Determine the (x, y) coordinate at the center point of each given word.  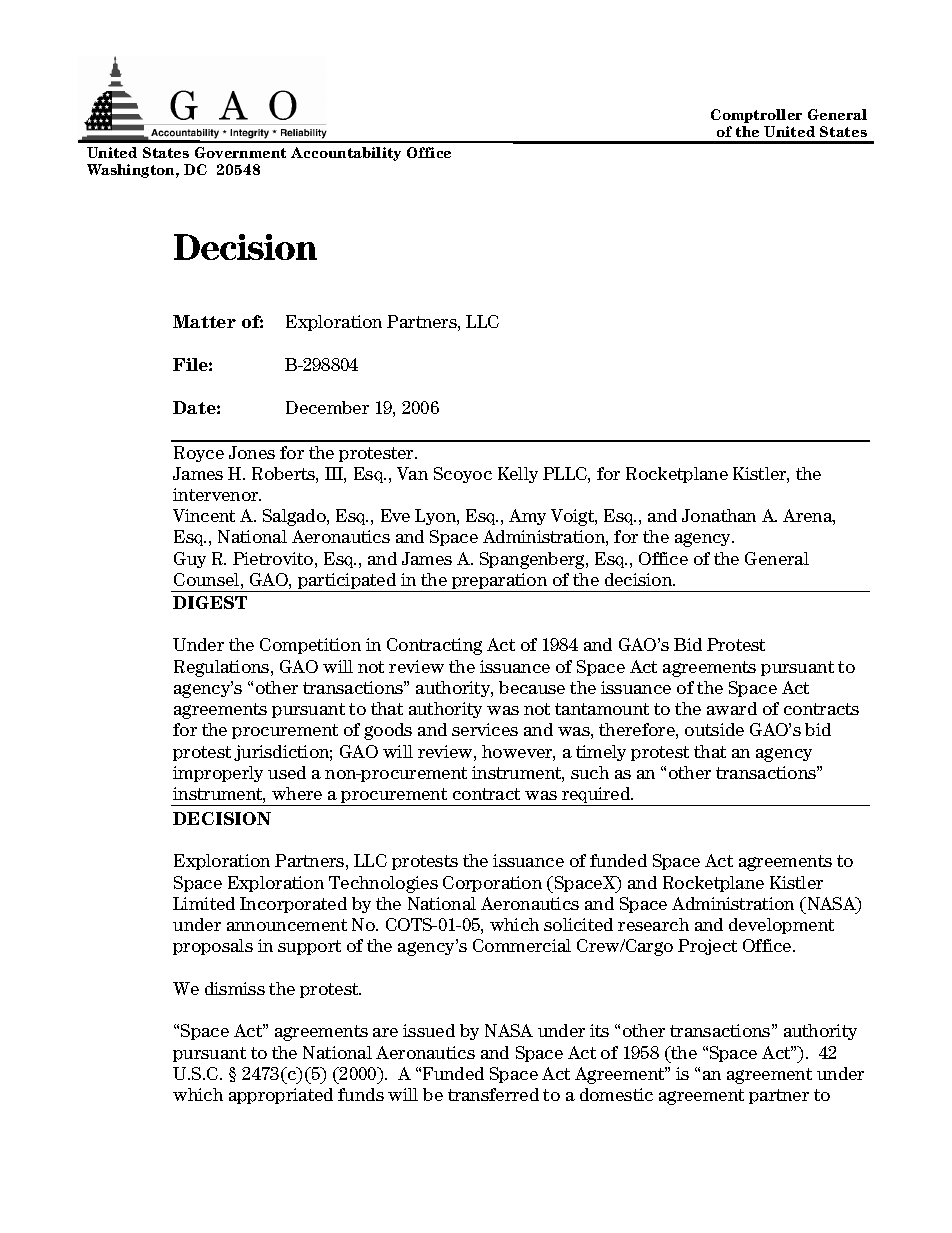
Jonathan (719, 515)
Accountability (346, 154)
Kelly (518, 475)
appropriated (281, 1096)
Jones (252, 452)
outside (714, 729)
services (485, 729)
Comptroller (756, 116)
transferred (493, 1094)
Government (240, 152)
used (287, 772)
